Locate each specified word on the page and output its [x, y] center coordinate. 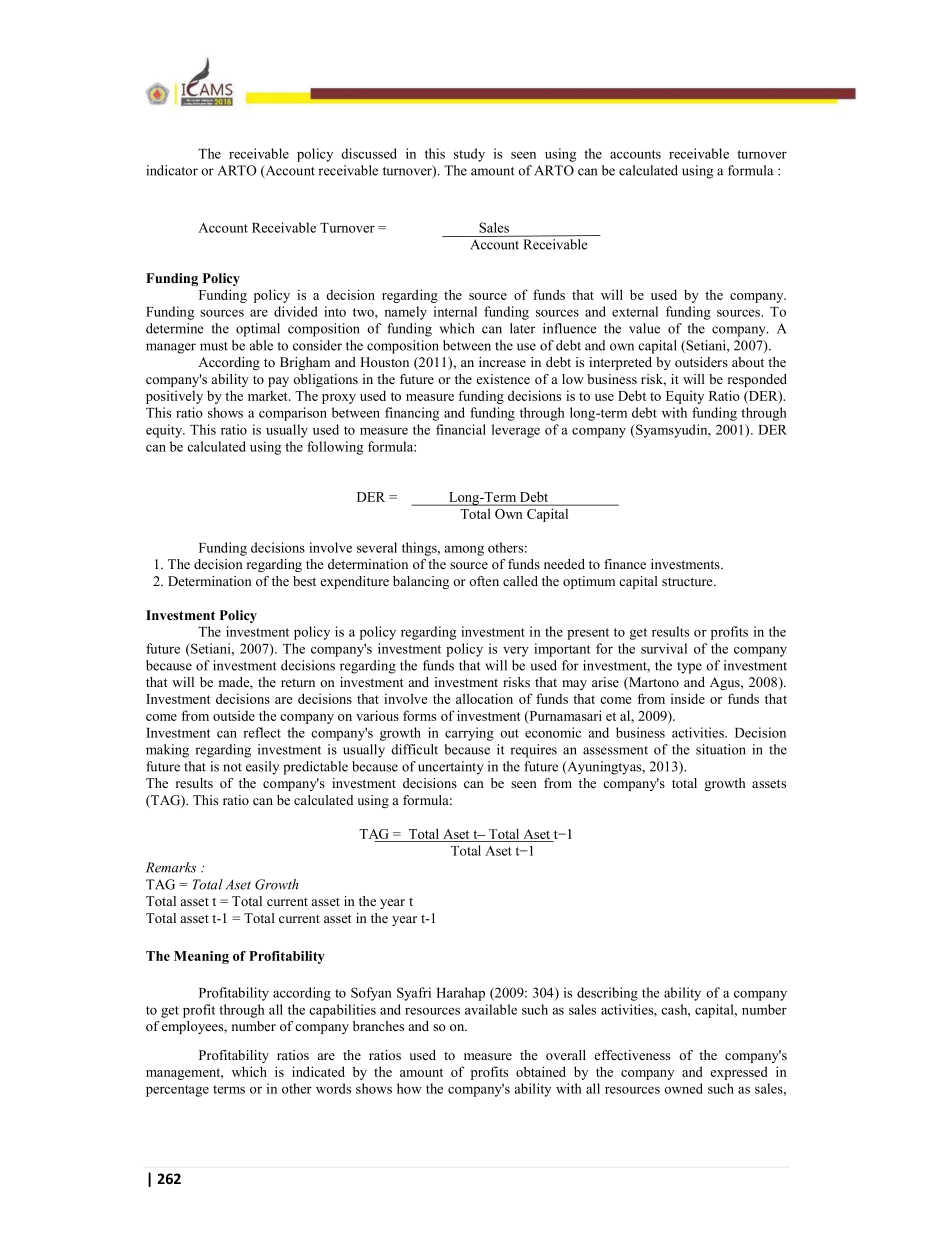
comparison [293, 414]
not [232, 767]
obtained [541, 1071]
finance [625, 564]
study [469, 155]
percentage [177, 1091]
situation [721, 749]
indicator [172, 170]
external [635, 311]
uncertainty [449, 768]
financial [461, 429]
